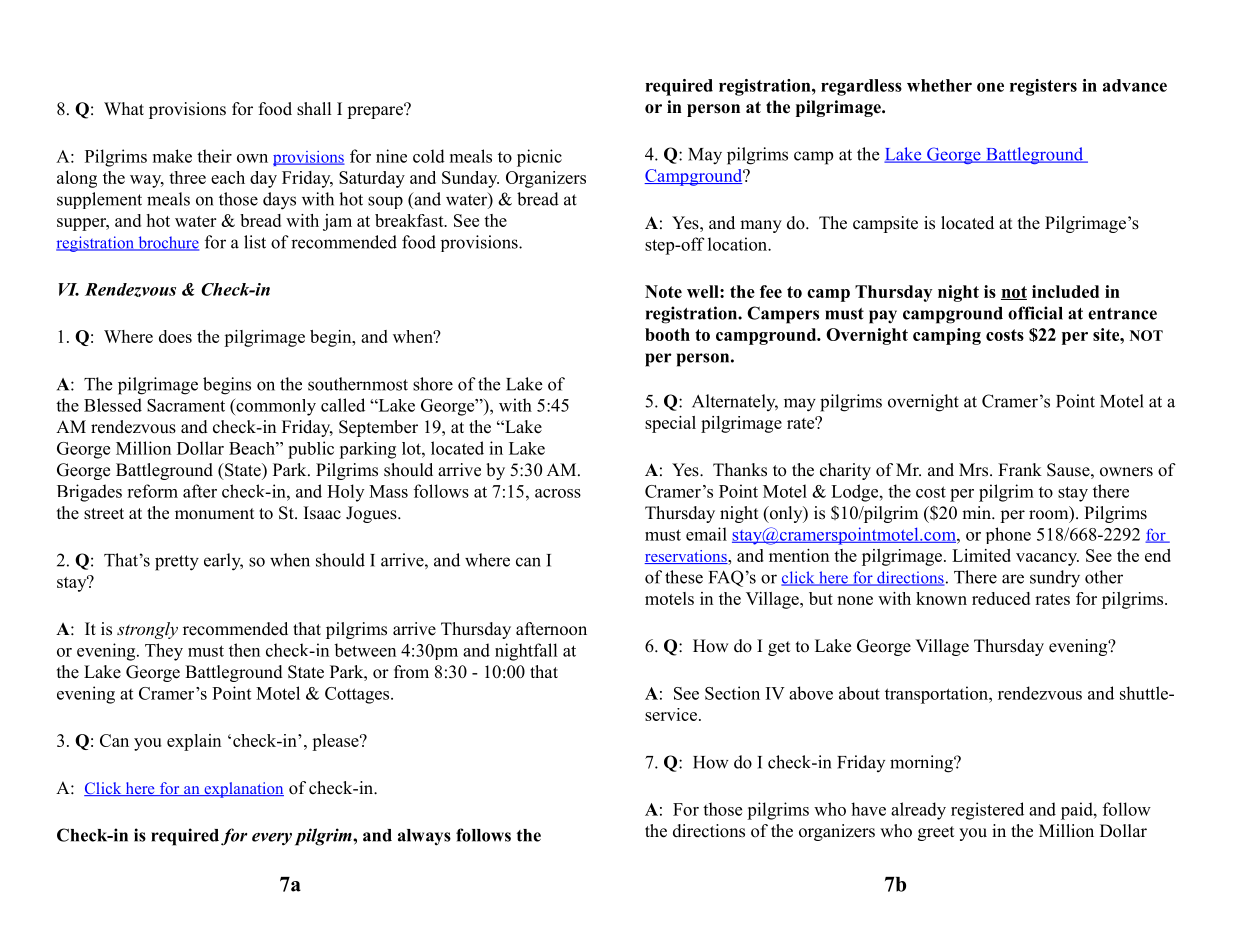 Image resolution: width=1233 pixels, height=952 pixels. What do you see at coordinates (539, 158) in the document?
I see `picnic` at bounding box center [539, 158].
